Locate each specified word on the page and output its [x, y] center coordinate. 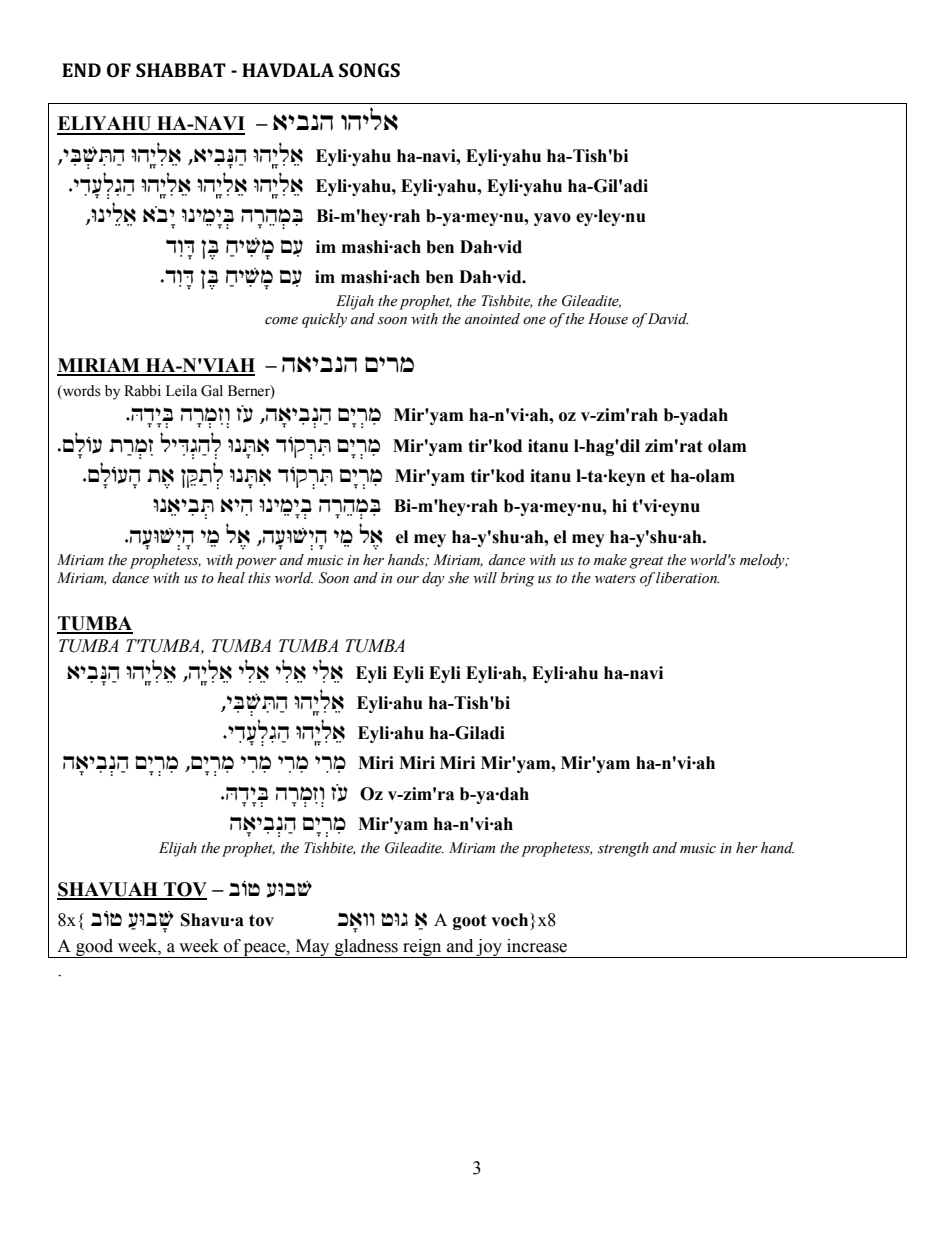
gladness [366, 948]
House [608, 319]
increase [537, 946]
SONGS [369, 70]
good [95, 948]
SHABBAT [181, 70]
